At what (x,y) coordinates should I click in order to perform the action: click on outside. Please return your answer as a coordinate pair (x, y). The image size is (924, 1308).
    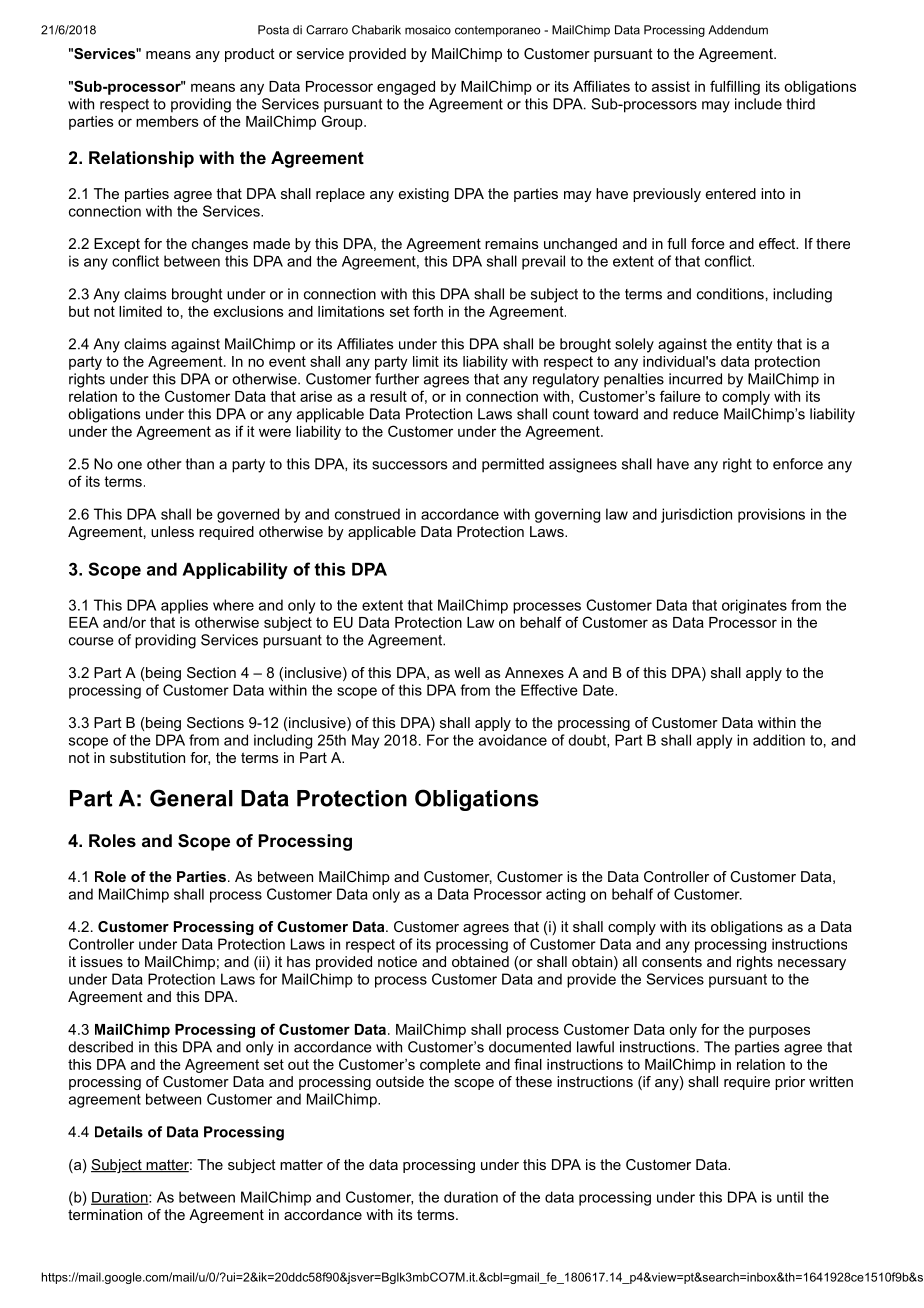
    Looking at the image, I should click on (400, 1081).
